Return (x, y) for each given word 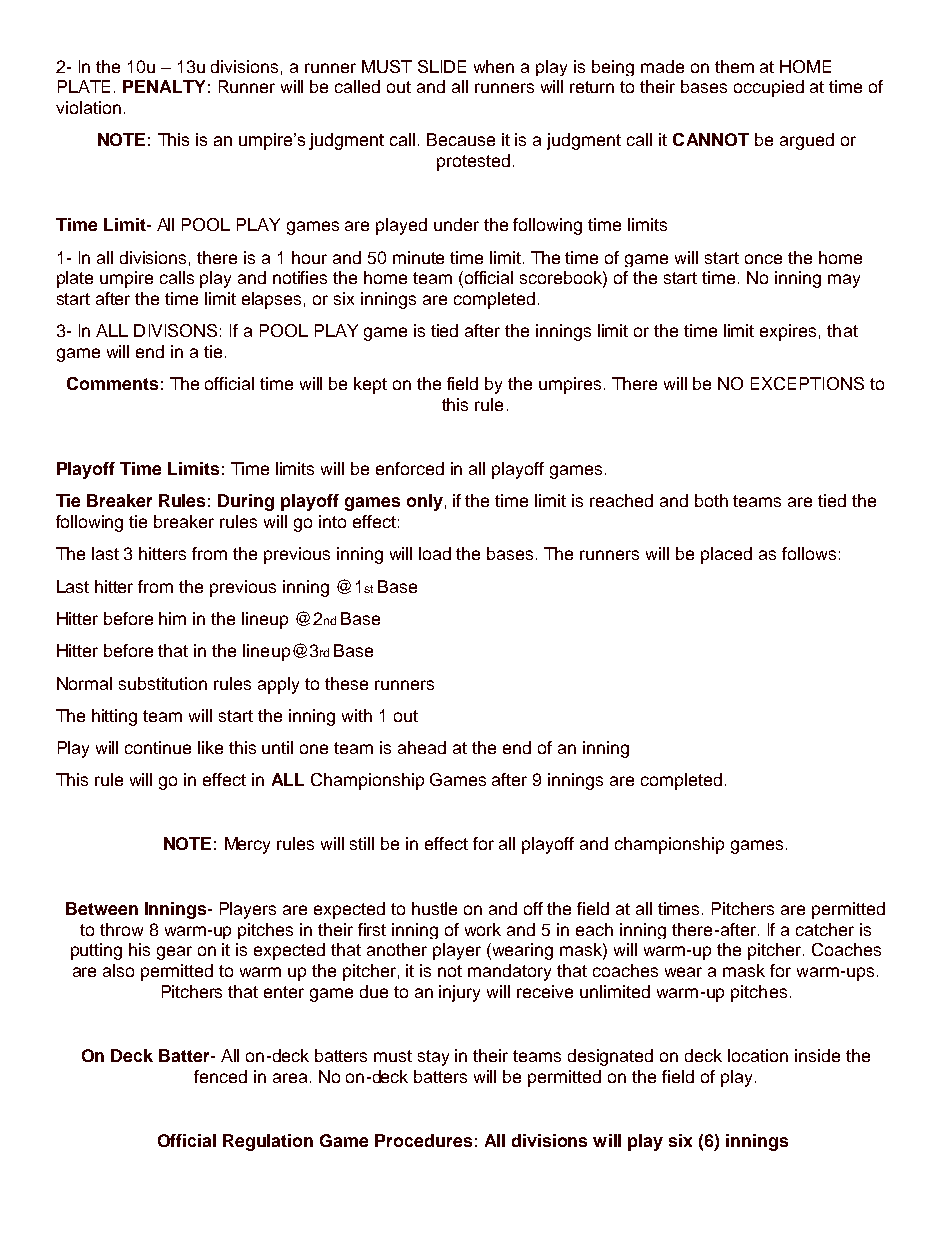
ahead (422, 747)
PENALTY (164, 86)
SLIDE (442, 66)
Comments (112, 383)
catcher (825, 929)
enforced (410, 468)
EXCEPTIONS (807, 383)
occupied (769, 88)
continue (158, 747)
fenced (220, 1076)
